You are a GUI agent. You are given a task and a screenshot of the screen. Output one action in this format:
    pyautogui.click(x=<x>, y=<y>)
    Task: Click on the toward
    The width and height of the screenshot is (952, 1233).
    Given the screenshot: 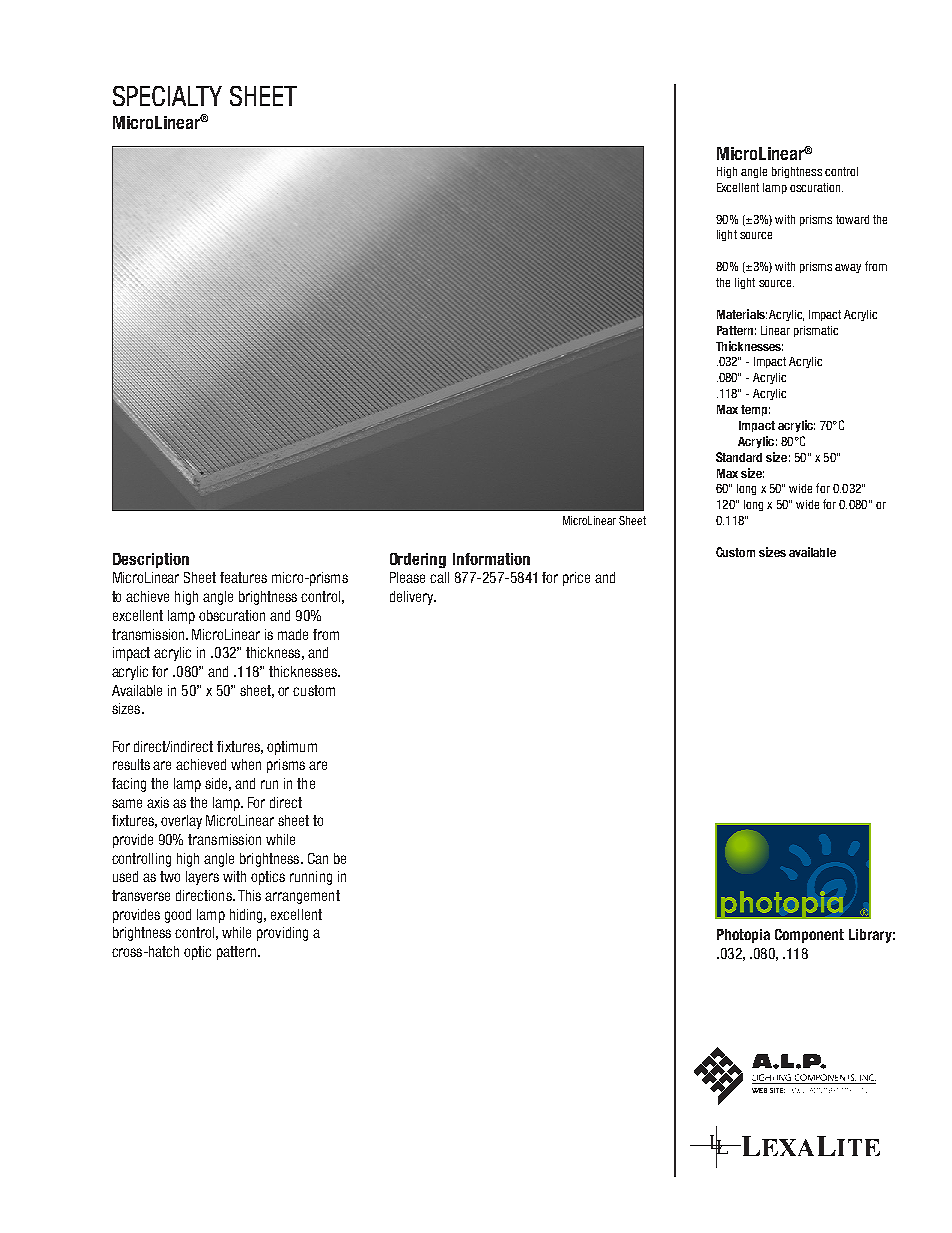 What is the action you would take?
    pyautogui.click(x=852, y=219)
